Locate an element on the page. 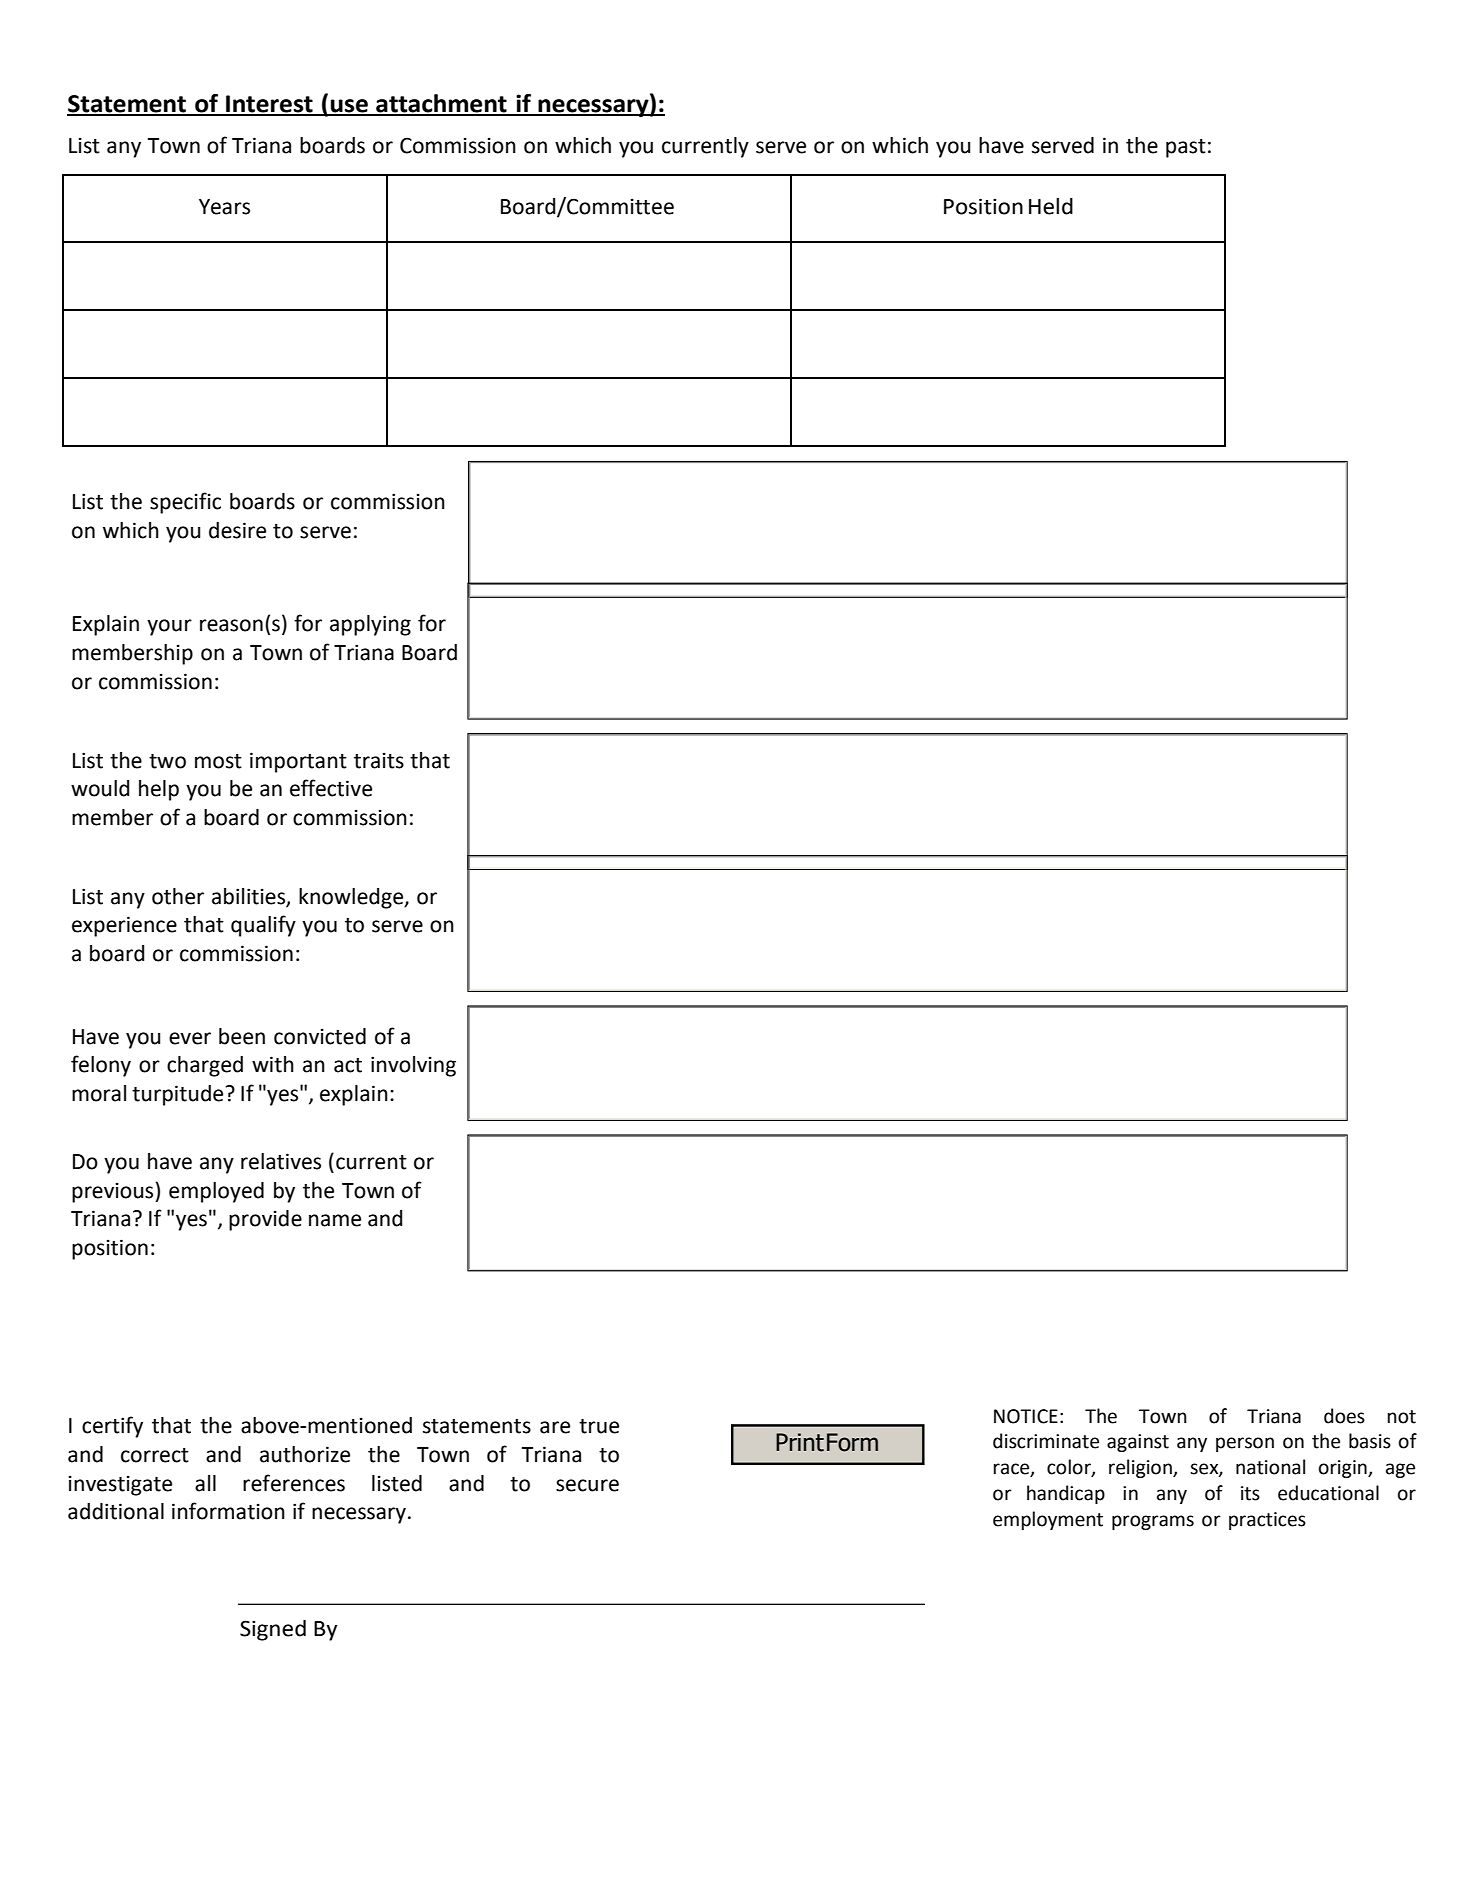 This document has height=1892, width=1462. past is located at coordinates (1186, 148).
